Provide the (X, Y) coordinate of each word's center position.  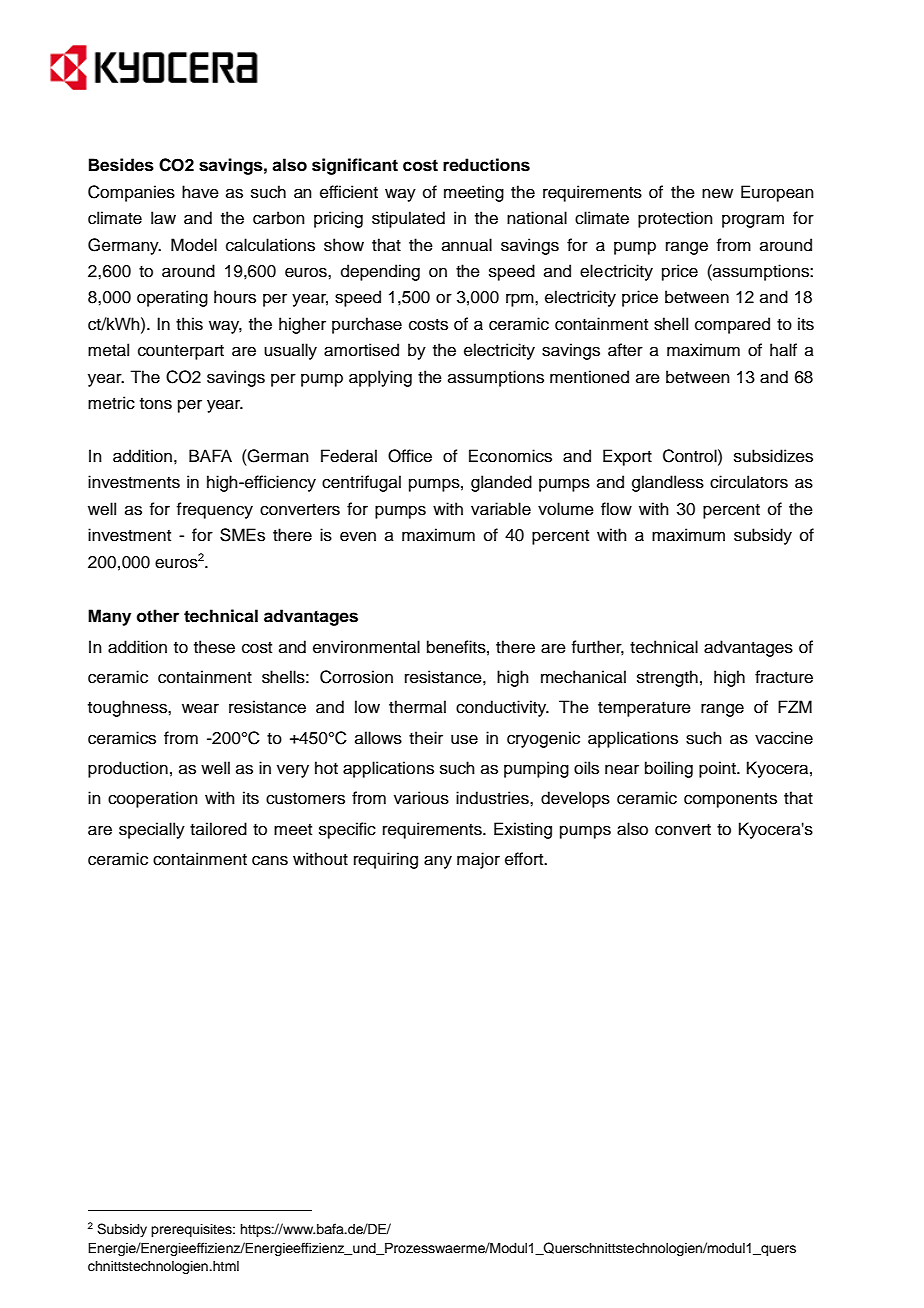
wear (200, 708)
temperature (644, 709)
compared (732, 325)
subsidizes (773, 456)
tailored (218, 829)
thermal (417, 707)
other (158, 616)
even (358, 536)
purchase (367, 325)
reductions (486, 165)
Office (410, 456)
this (189, 324)
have (200, 192)
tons (156, 404)
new (717, 193)
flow (616, 509)
